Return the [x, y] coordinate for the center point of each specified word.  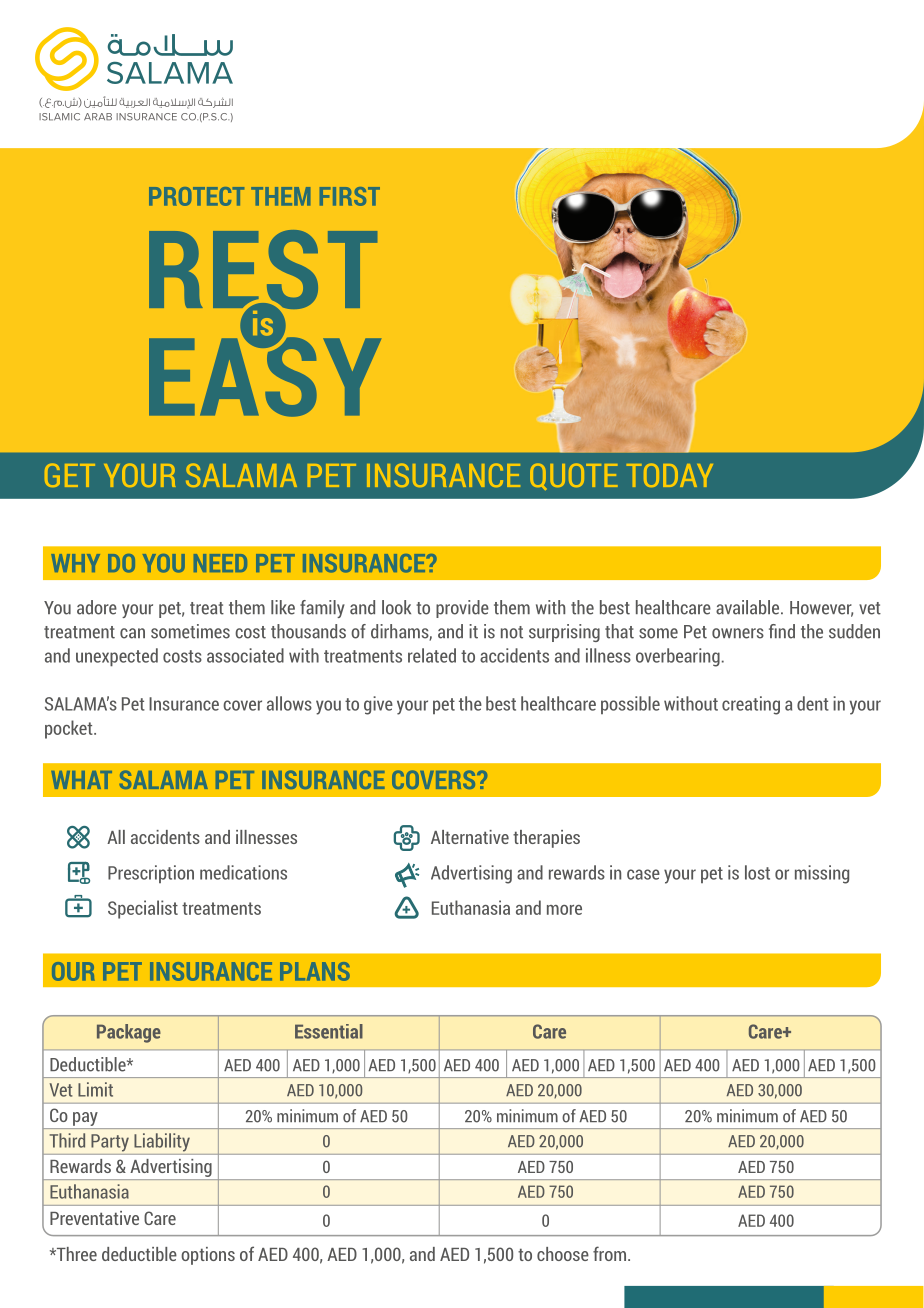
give [378, 705]
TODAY [670, 475]
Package [129, 1033]
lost [757, 872]
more [564, 910]
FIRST [350, 196]
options [208, 1256]
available [749, 607]
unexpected [117, 657]
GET [70, 475]
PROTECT [196, 196]
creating [751, 705]
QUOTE [574, 476]
